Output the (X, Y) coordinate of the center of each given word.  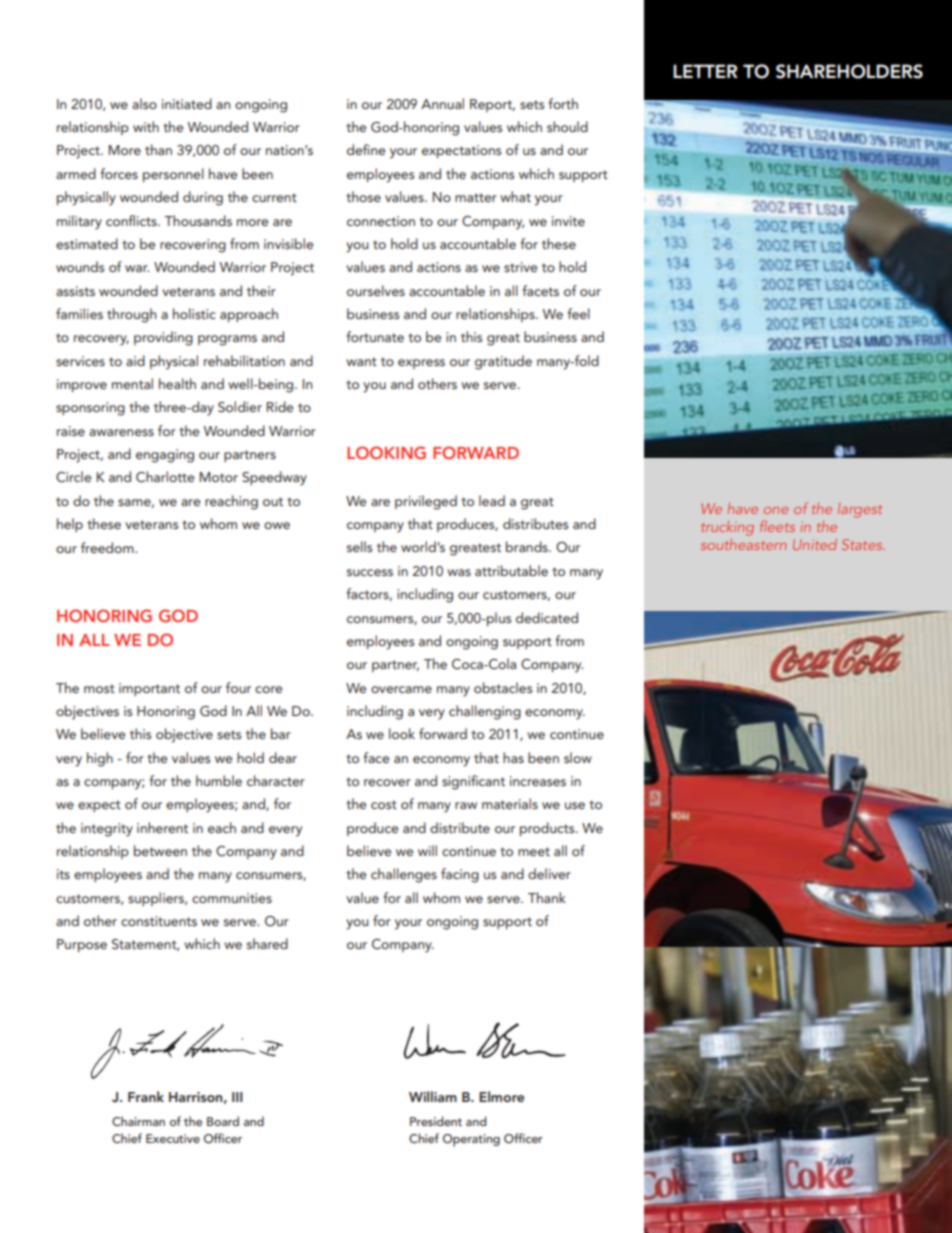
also (144, 103)
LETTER (705, 71)
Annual (442, 103)
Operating (471, 1140)
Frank (146, 1096)
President (436, 1121)
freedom (108, 547)
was (459, 572)
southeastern (743, 544)
